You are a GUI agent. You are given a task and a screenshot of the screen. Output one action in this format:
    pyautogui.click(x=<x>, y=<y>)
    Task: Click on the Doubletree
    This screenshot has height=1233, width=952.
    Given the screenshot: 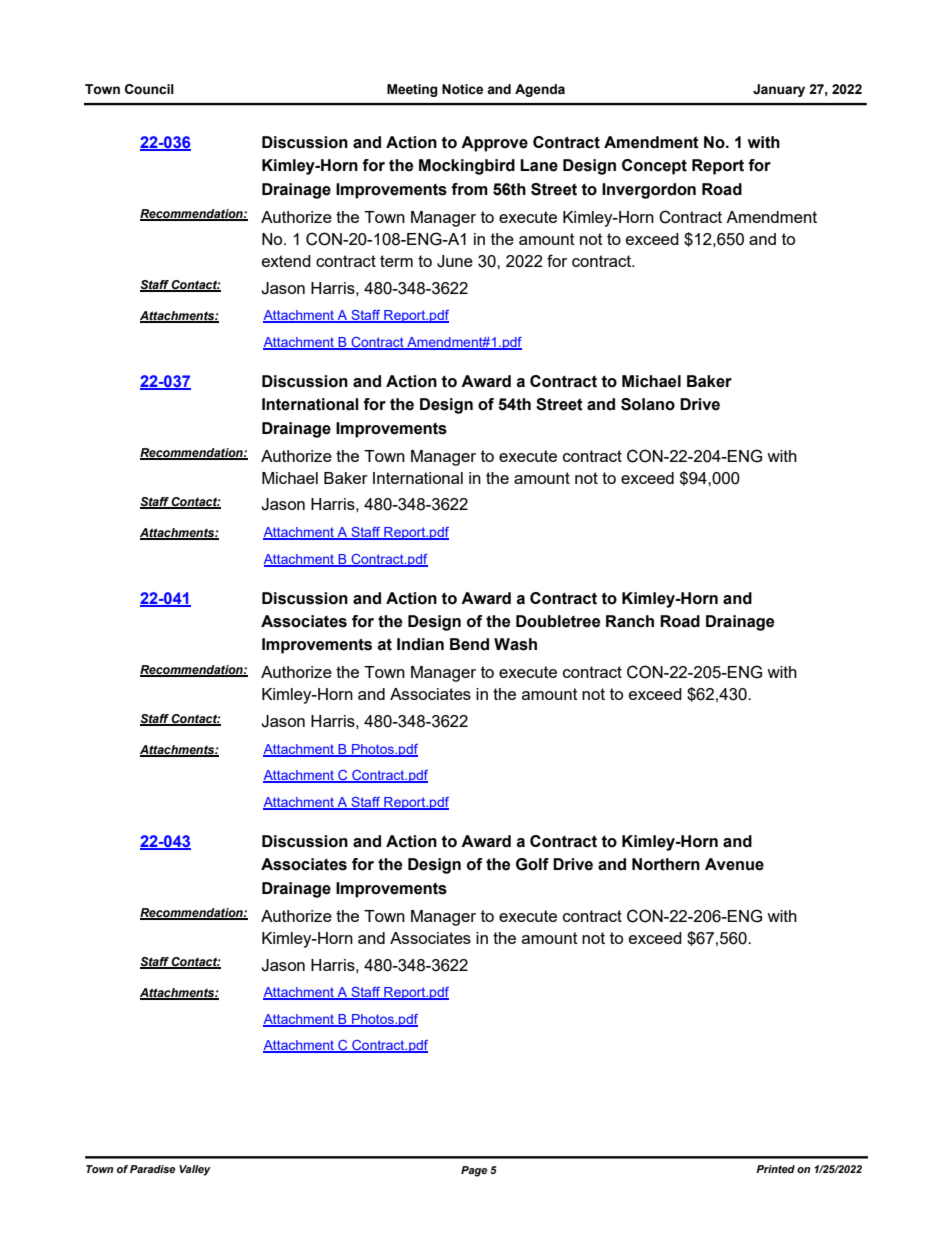 What is the action you would take?
    pyautogui.click(x=558, y=621)
